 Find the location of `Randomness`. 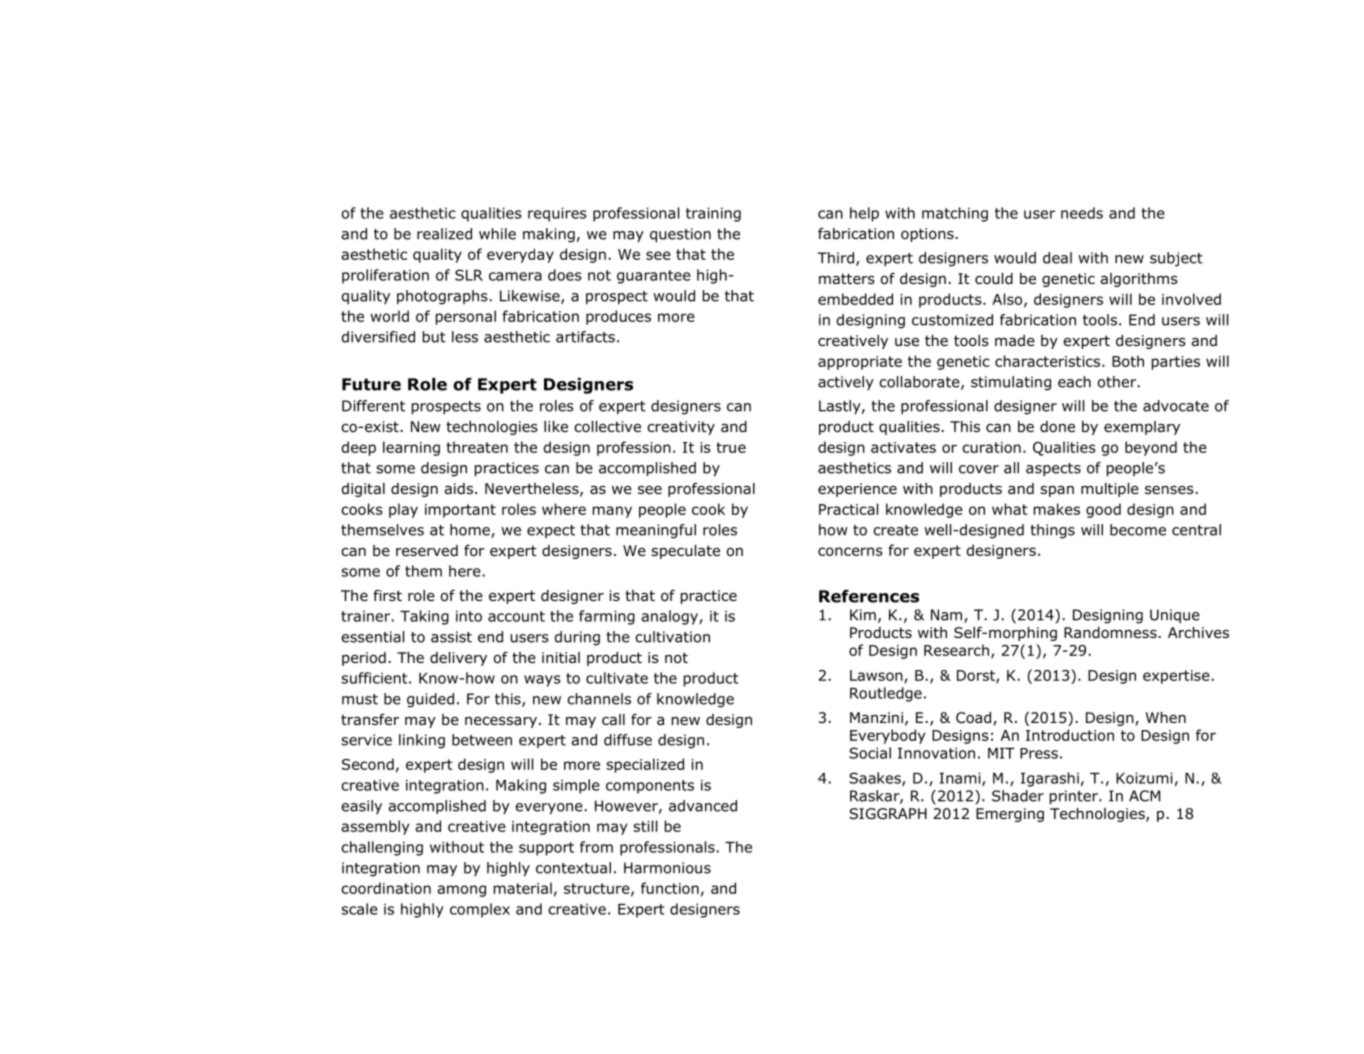

Randomness is located at coordinates (1110, 633).
